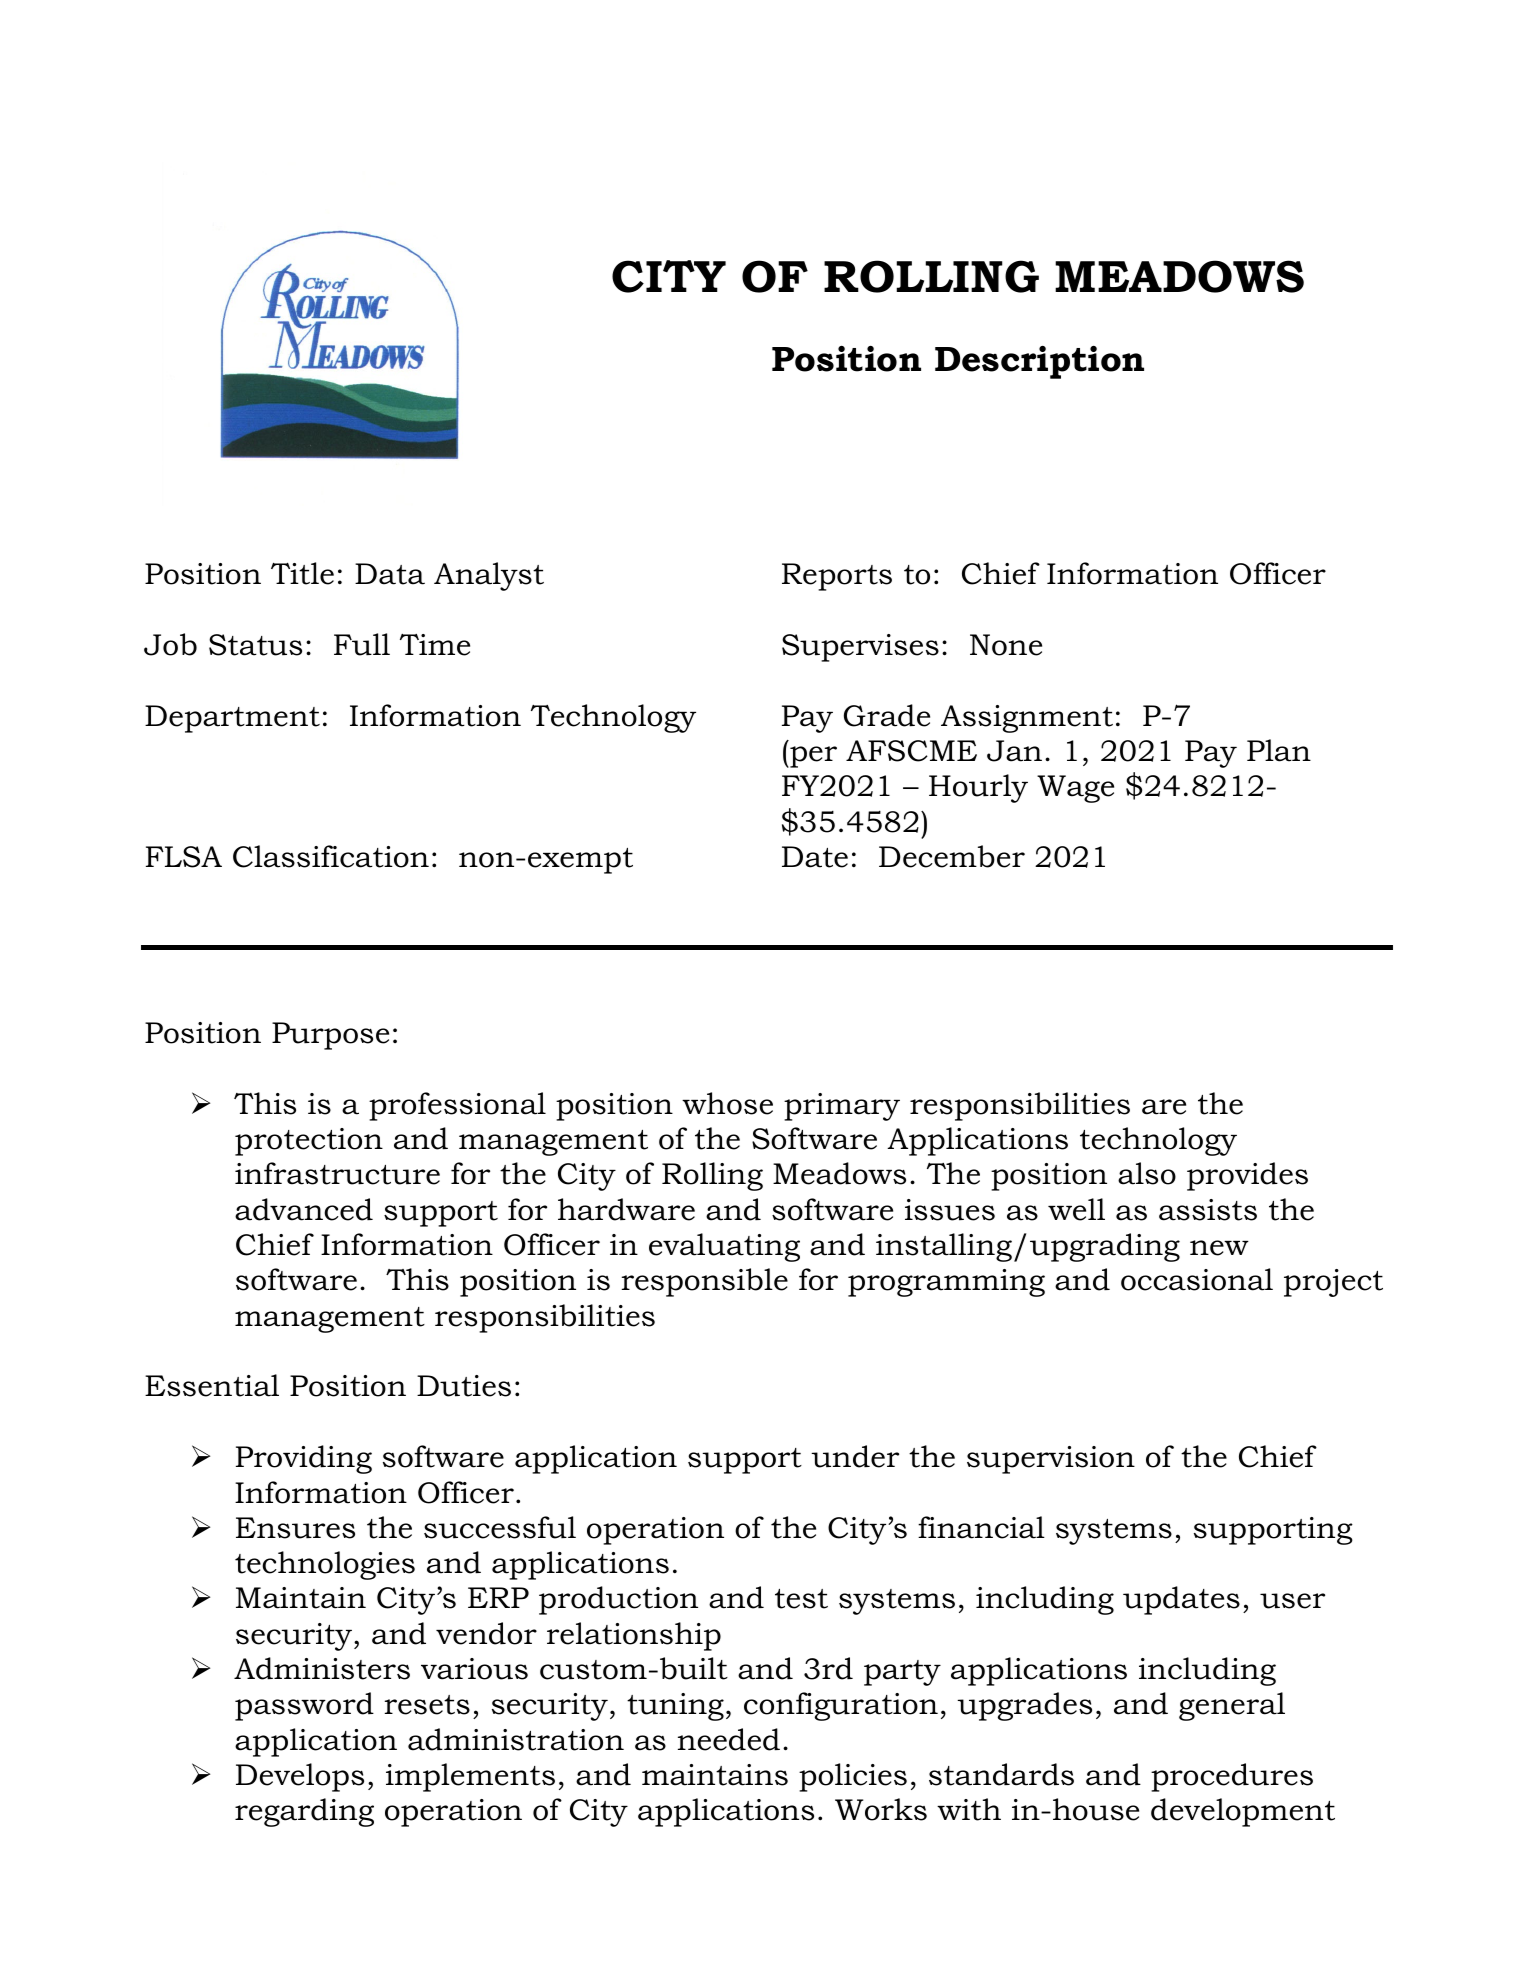 This page has height=1986, width=1534. Describe the element at coordinates (300, 1777) in the page. I see `Develops` at that location.
